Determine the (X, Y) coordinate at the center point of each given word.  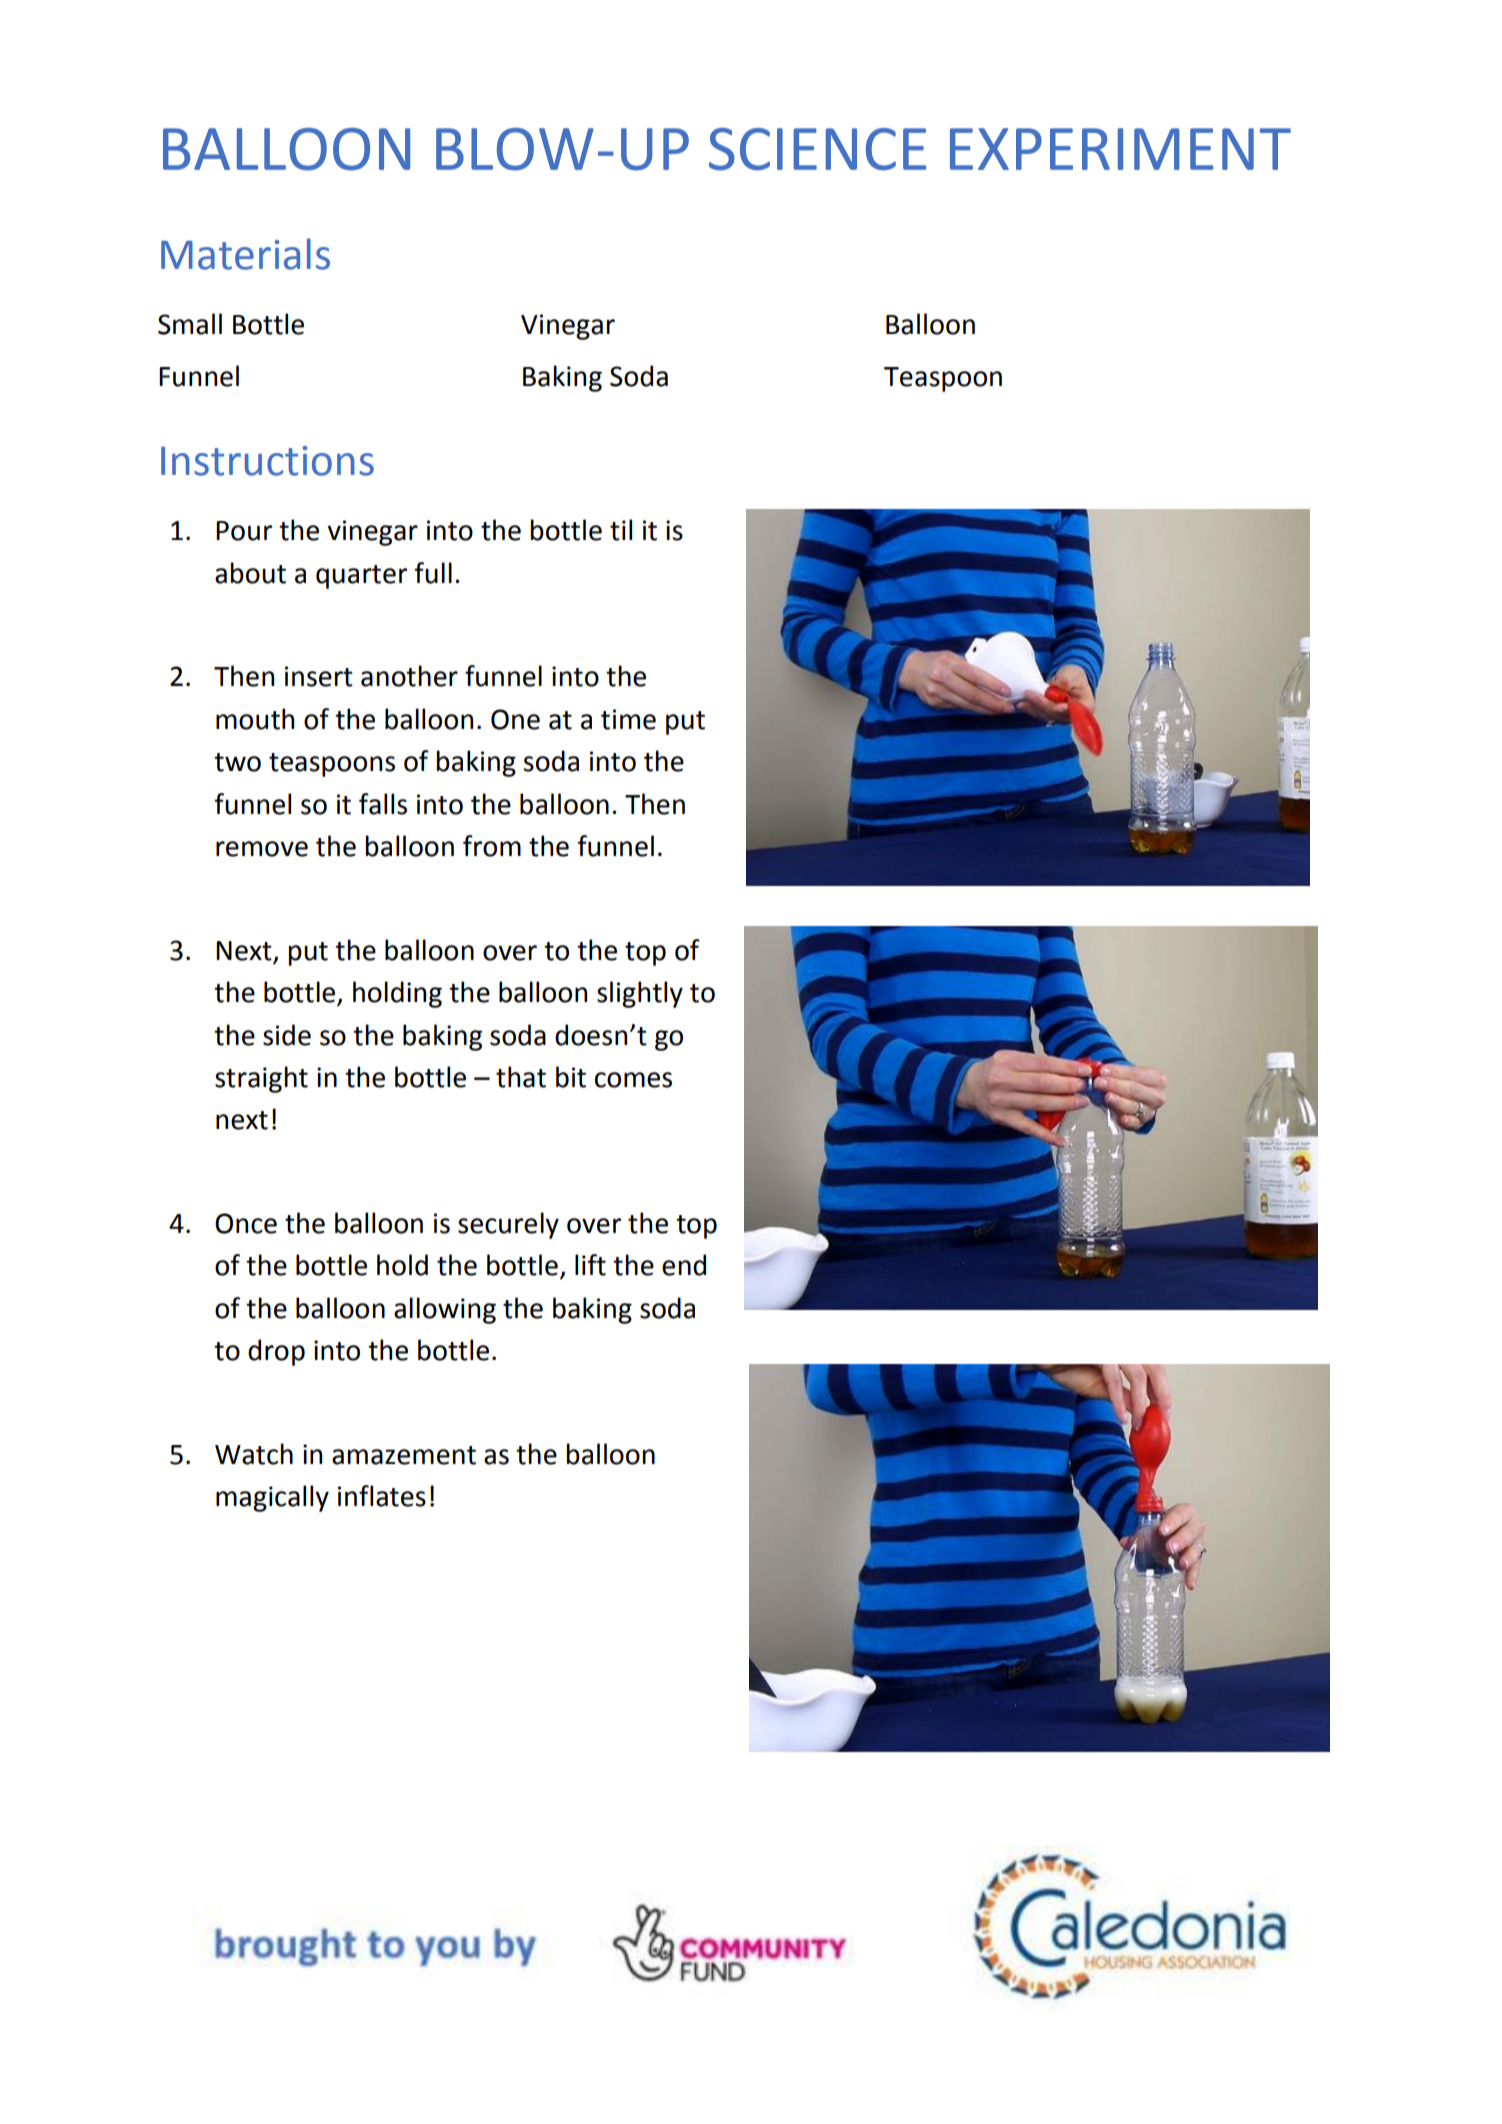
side (287, 1035)
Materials (245, 254)
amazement (404, 1455)
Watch (254, 1454)
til (621, 530)
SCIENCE (817, 149)
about (250, 573)
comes (633, 1080)
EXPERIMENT (1120, 149)
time (628, 719)
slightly (640, 994)
